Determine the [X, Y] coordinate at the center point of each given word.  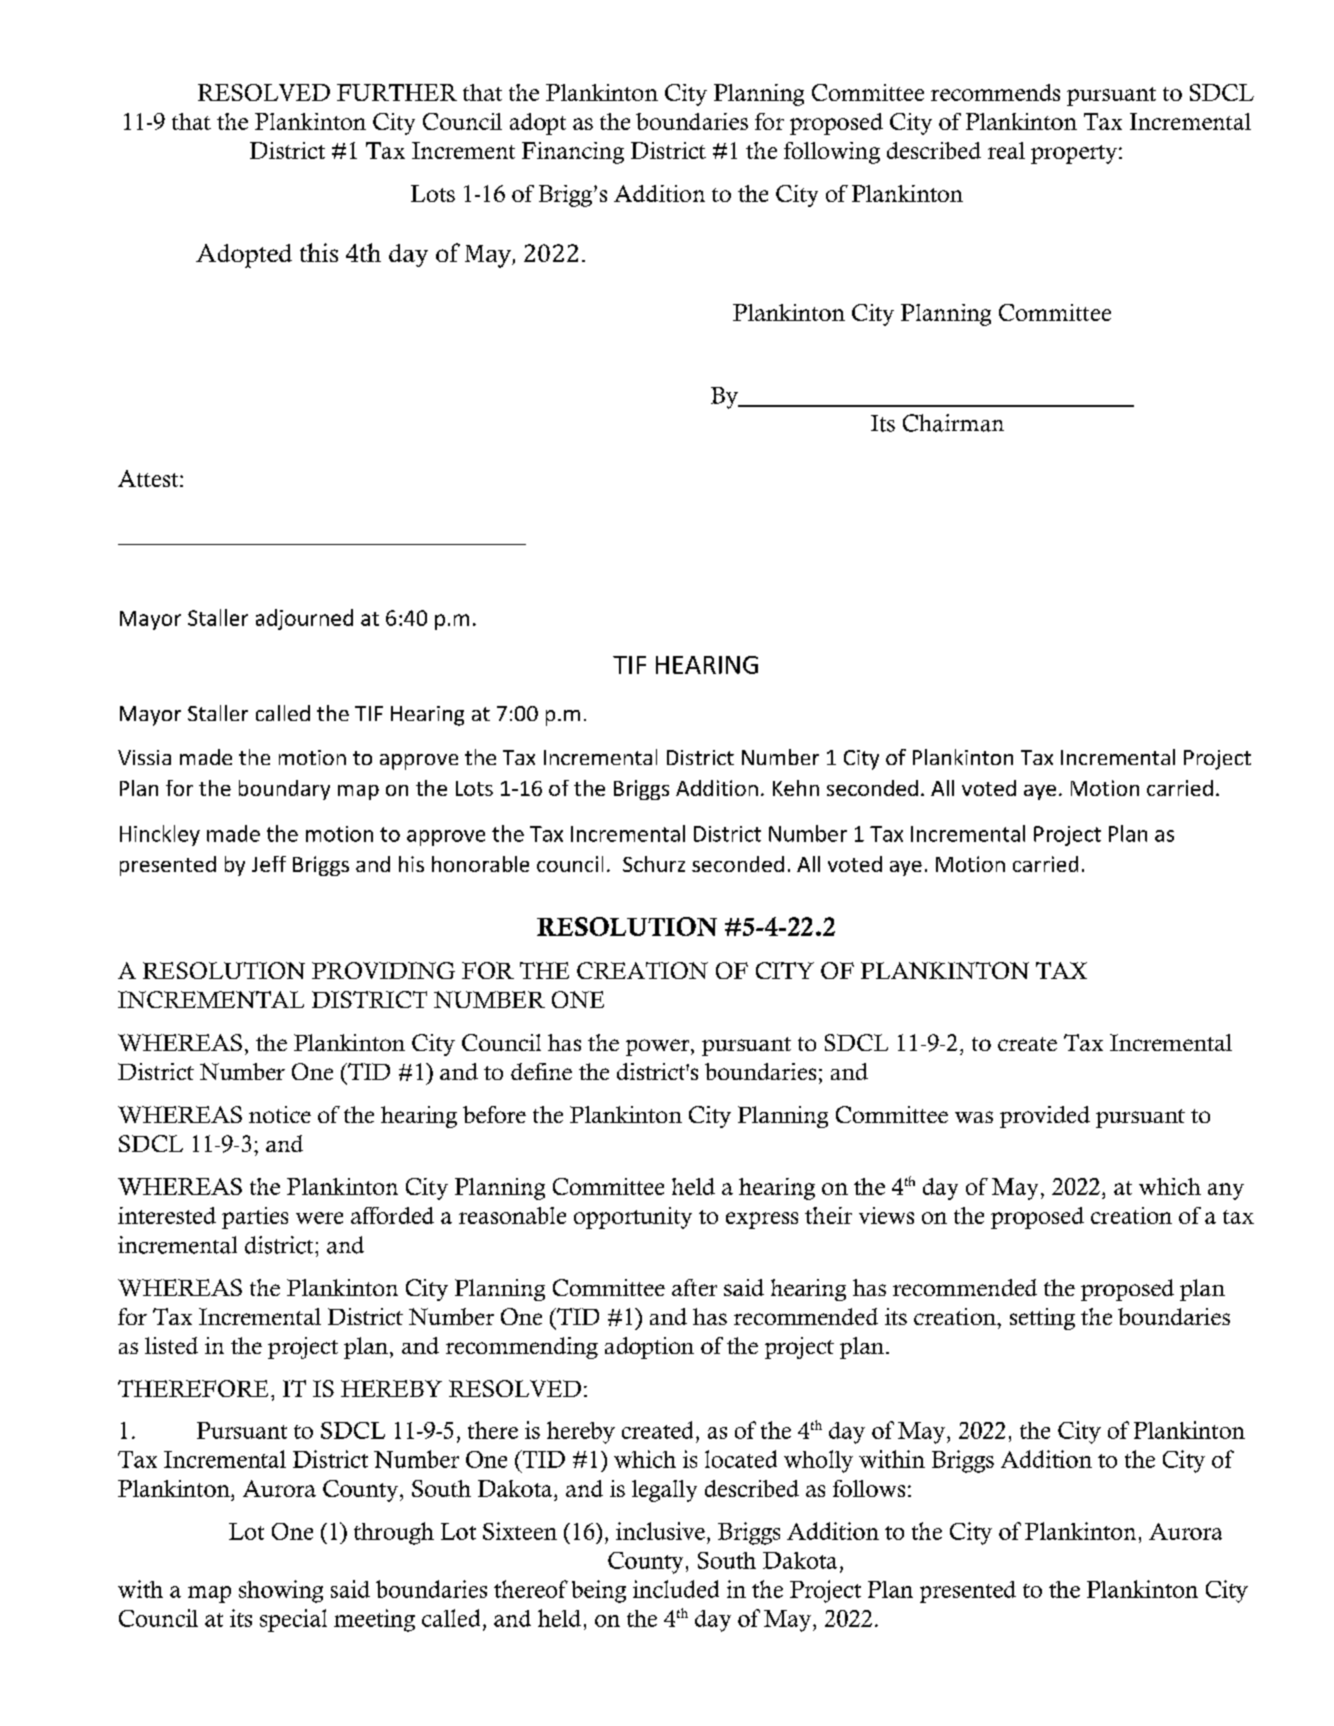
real [1006, 150]
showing [281, 1591]
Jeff [269, 864]
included [676, 1589]
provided [1045, 1117]
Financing [573, 153]
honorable [480, 864]
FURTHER [397, 92]
